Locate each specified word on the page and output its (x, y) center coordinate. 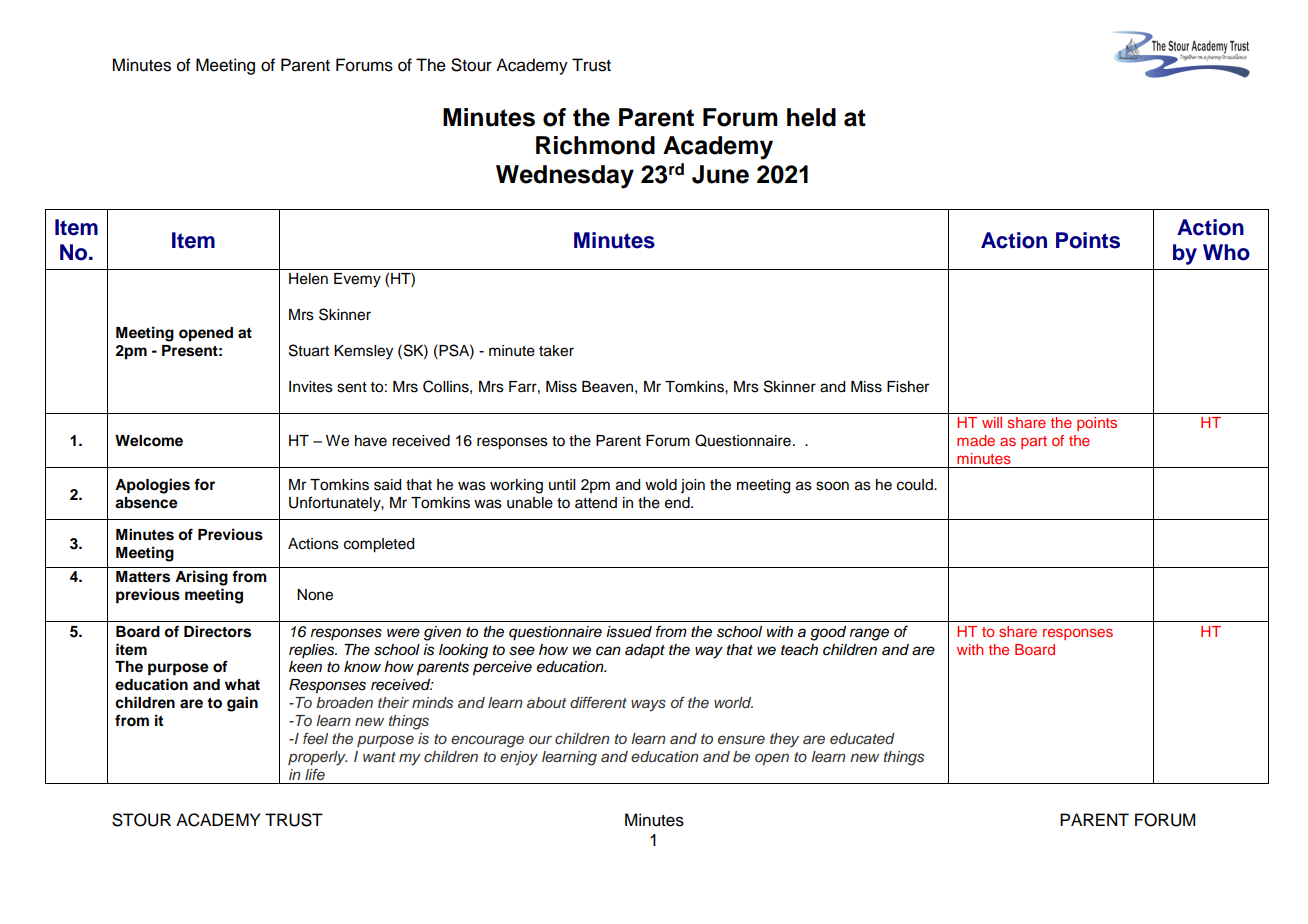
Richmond (595, 145)
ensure (741, 740)
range (869, 634)
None (315, 595)
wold (661, 485)
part (1034, 442)
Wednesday (565, 177)
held (811, 117)
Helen (308, 279)
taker (556, 351)
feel (315, 738)
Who (1226, 252)
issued (629, 632)
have (371, 441)
